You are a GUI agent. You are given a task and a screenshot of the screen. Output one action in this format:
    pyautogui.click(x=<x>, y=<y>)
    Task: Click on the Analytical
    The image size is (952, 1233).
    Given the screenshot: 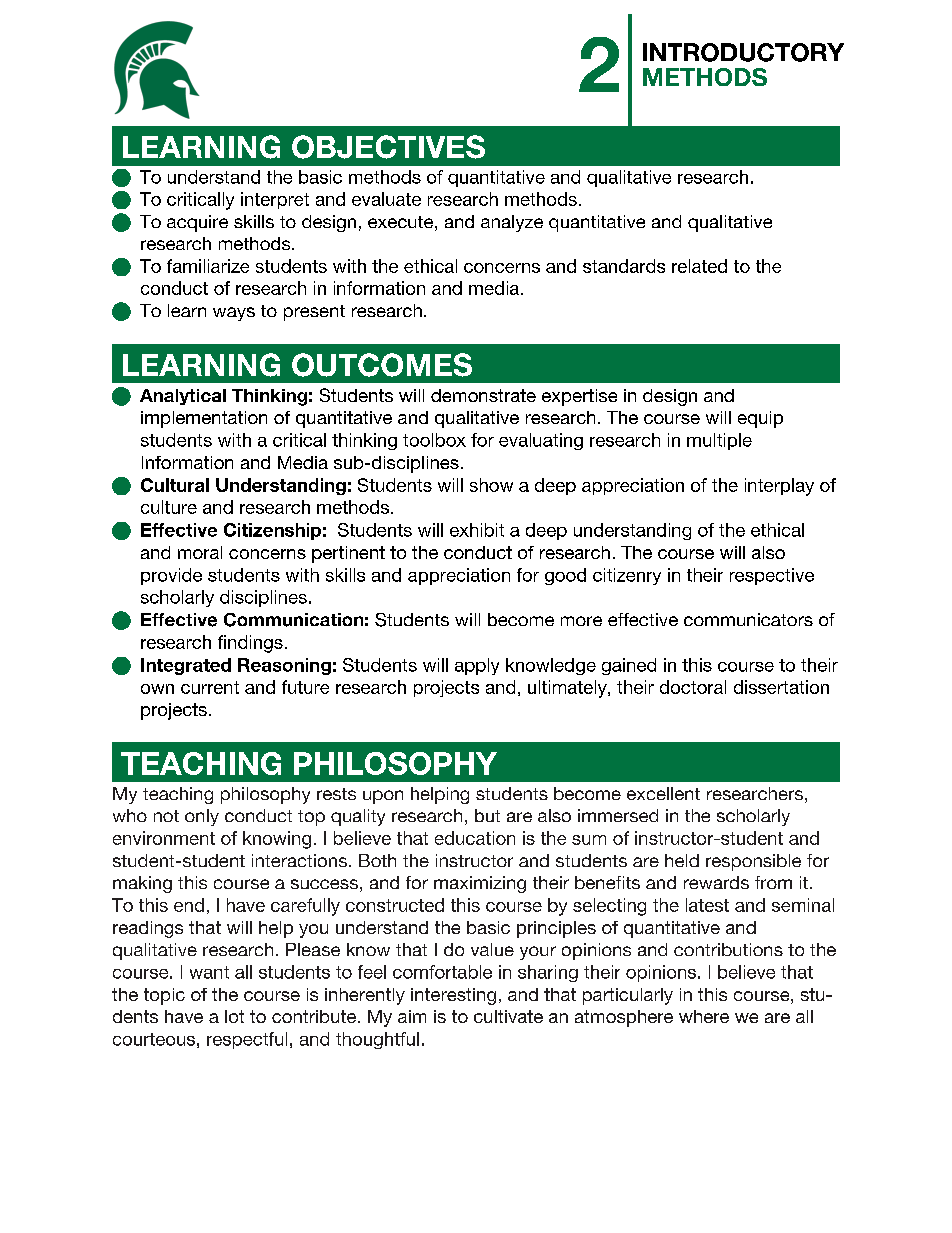 What is the action you would take?
    pyautogui.click(x=183, y=397)
